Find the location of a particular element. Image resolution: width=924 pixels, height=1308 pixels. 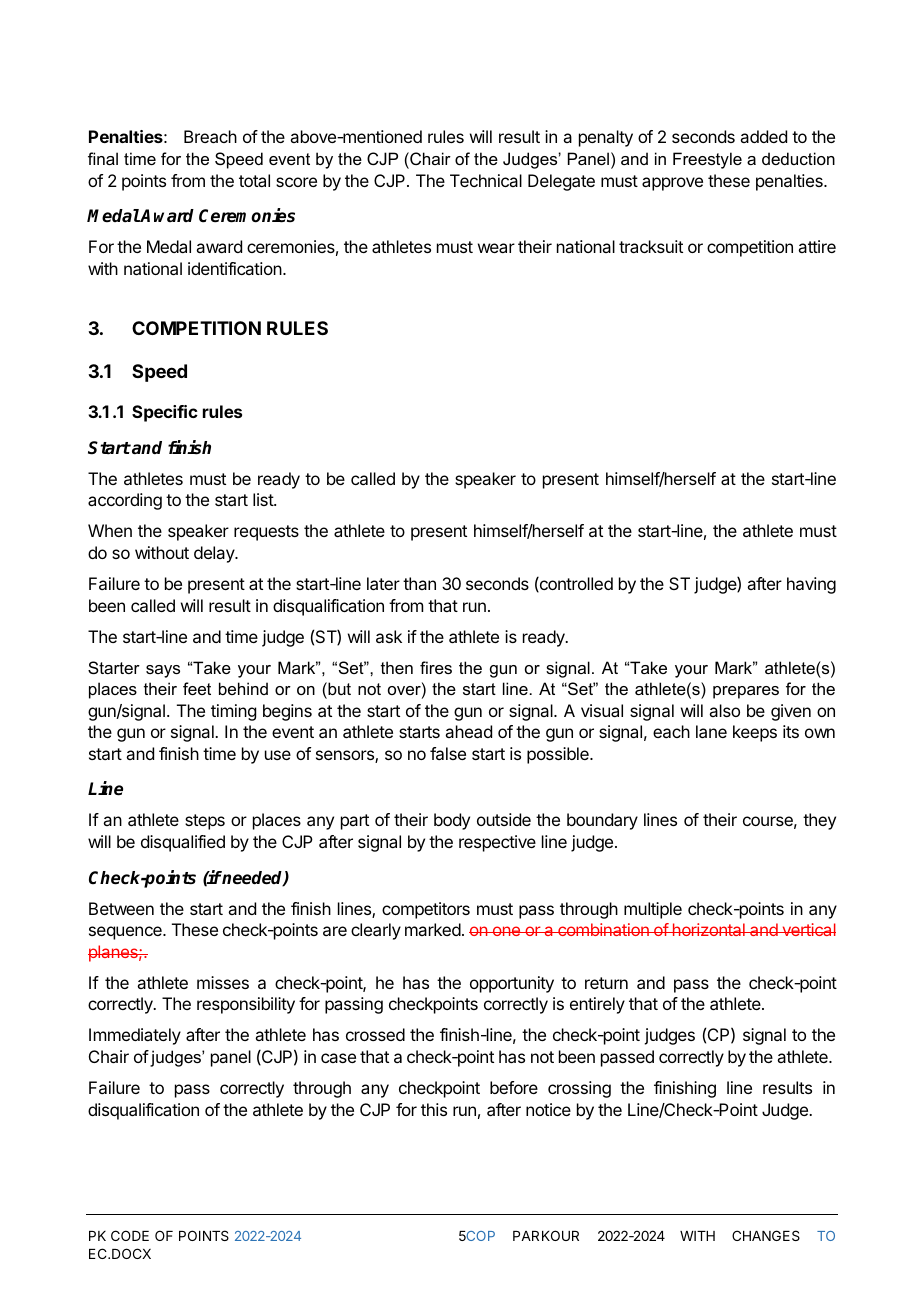

having is located at coordinates (811, 585).
